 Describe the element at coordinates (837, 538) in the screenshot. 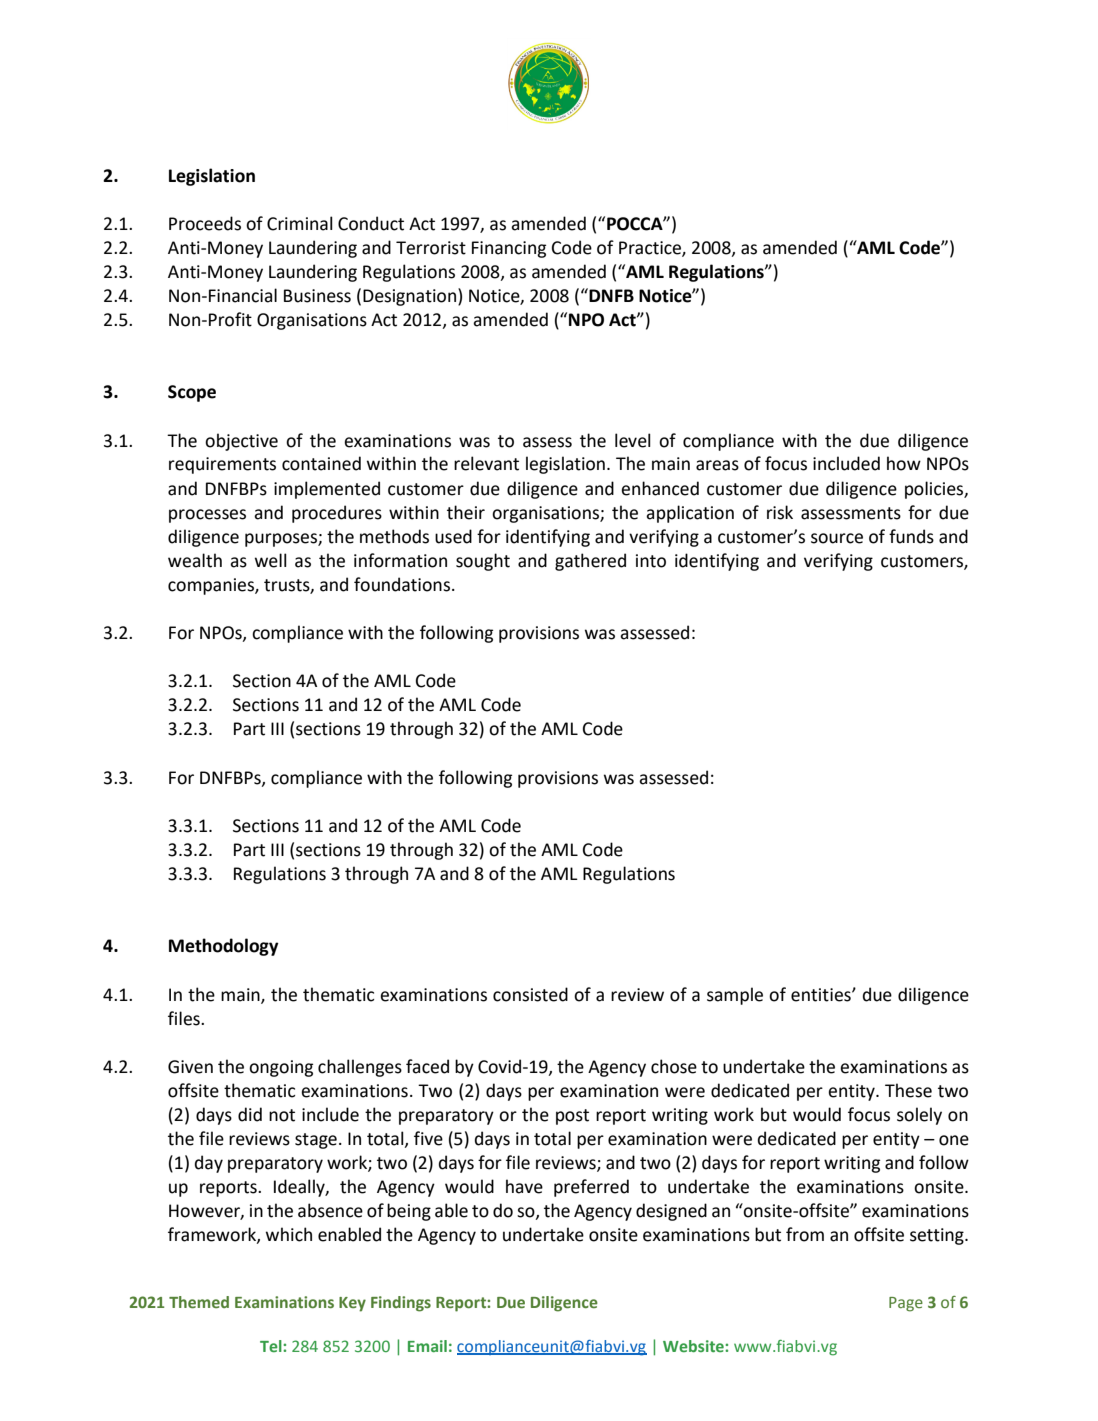

I see `source` at that location.
